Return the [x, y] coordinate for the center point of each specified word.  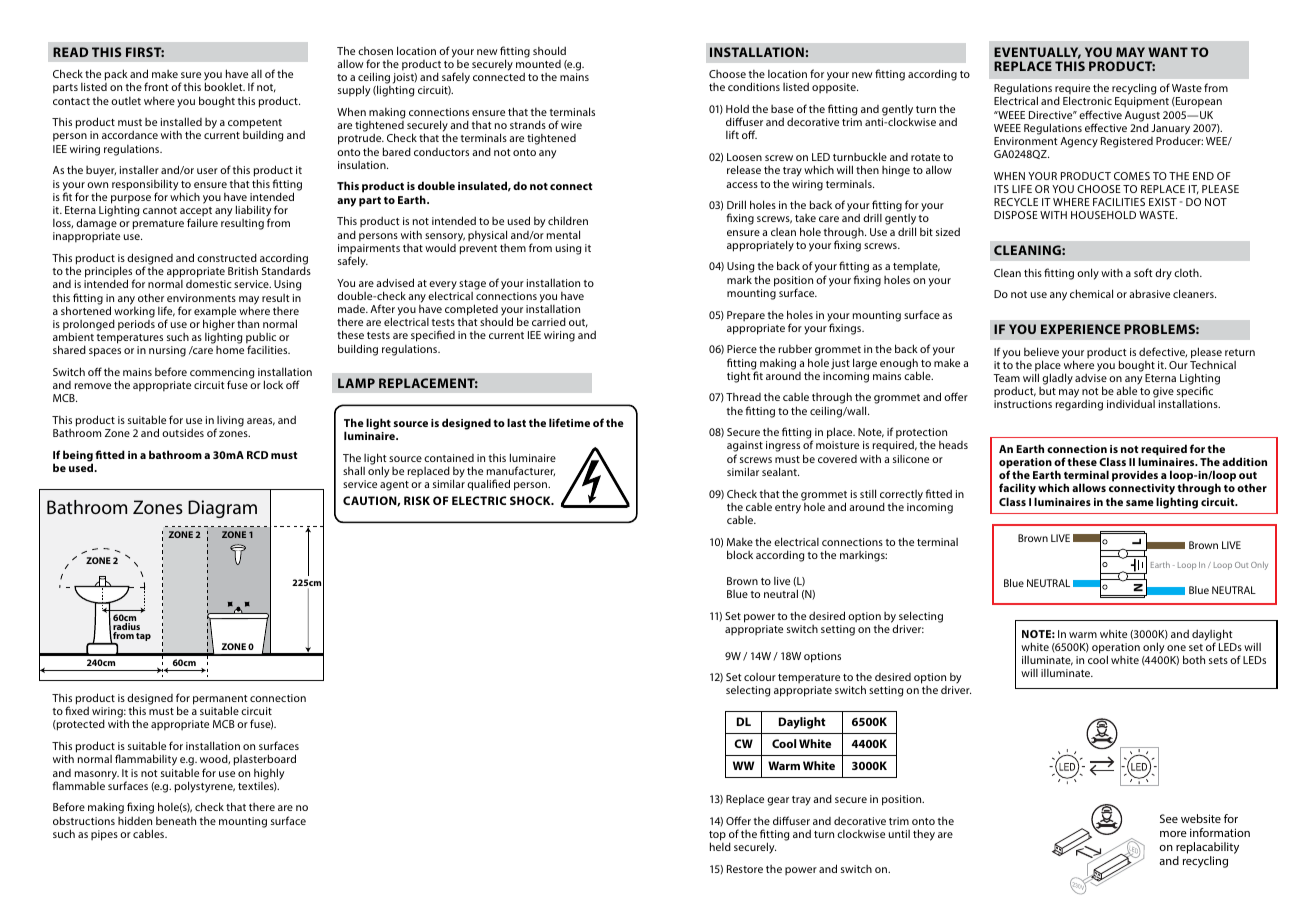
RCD [257, 455]
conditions [754, 86]
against [745, 448]
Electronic [1087, 100]
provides [1135, 476]
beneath [176, 821]
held [720, 846]
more [1173, 834]
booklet [225, 86]
